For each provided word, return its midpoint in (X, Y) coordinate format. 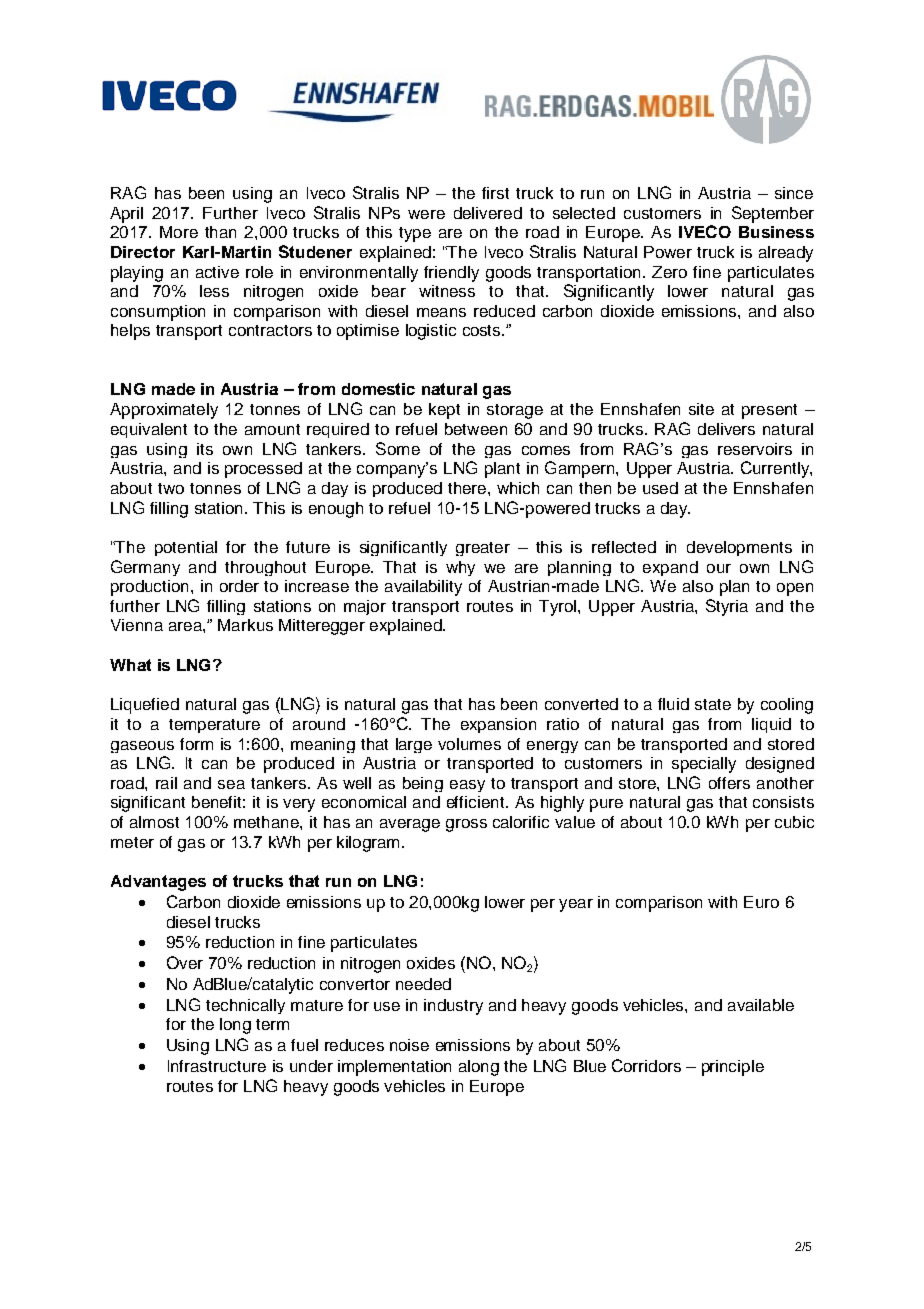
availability (423, 588)
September (773, 214)
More (179, 232)
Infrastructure (217, 1066)
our (719, 568)
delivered (488, 213)
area (186, 626)
